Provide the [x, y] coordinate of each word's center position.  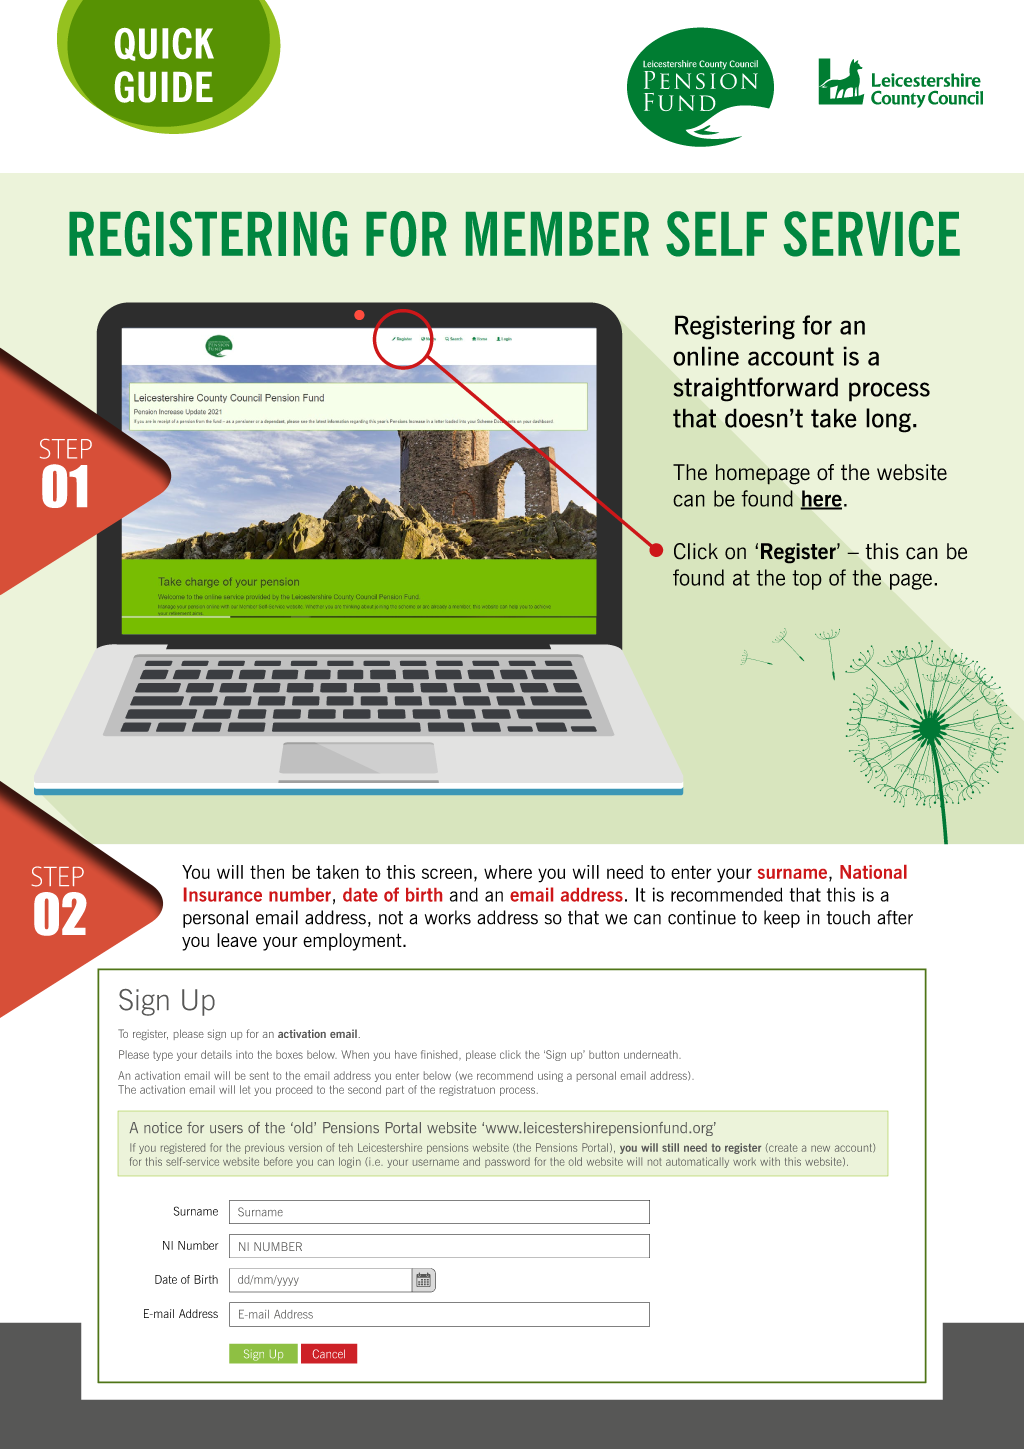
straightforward [755, 389]
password [507, 1162]
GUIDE [164, 87]
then [267, 872]
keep [782, 919]
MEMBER [557, 234]
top [807, 580]
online [706, 356]
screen [447, 873]
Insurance [223, 894]
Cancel [329, 1354]
